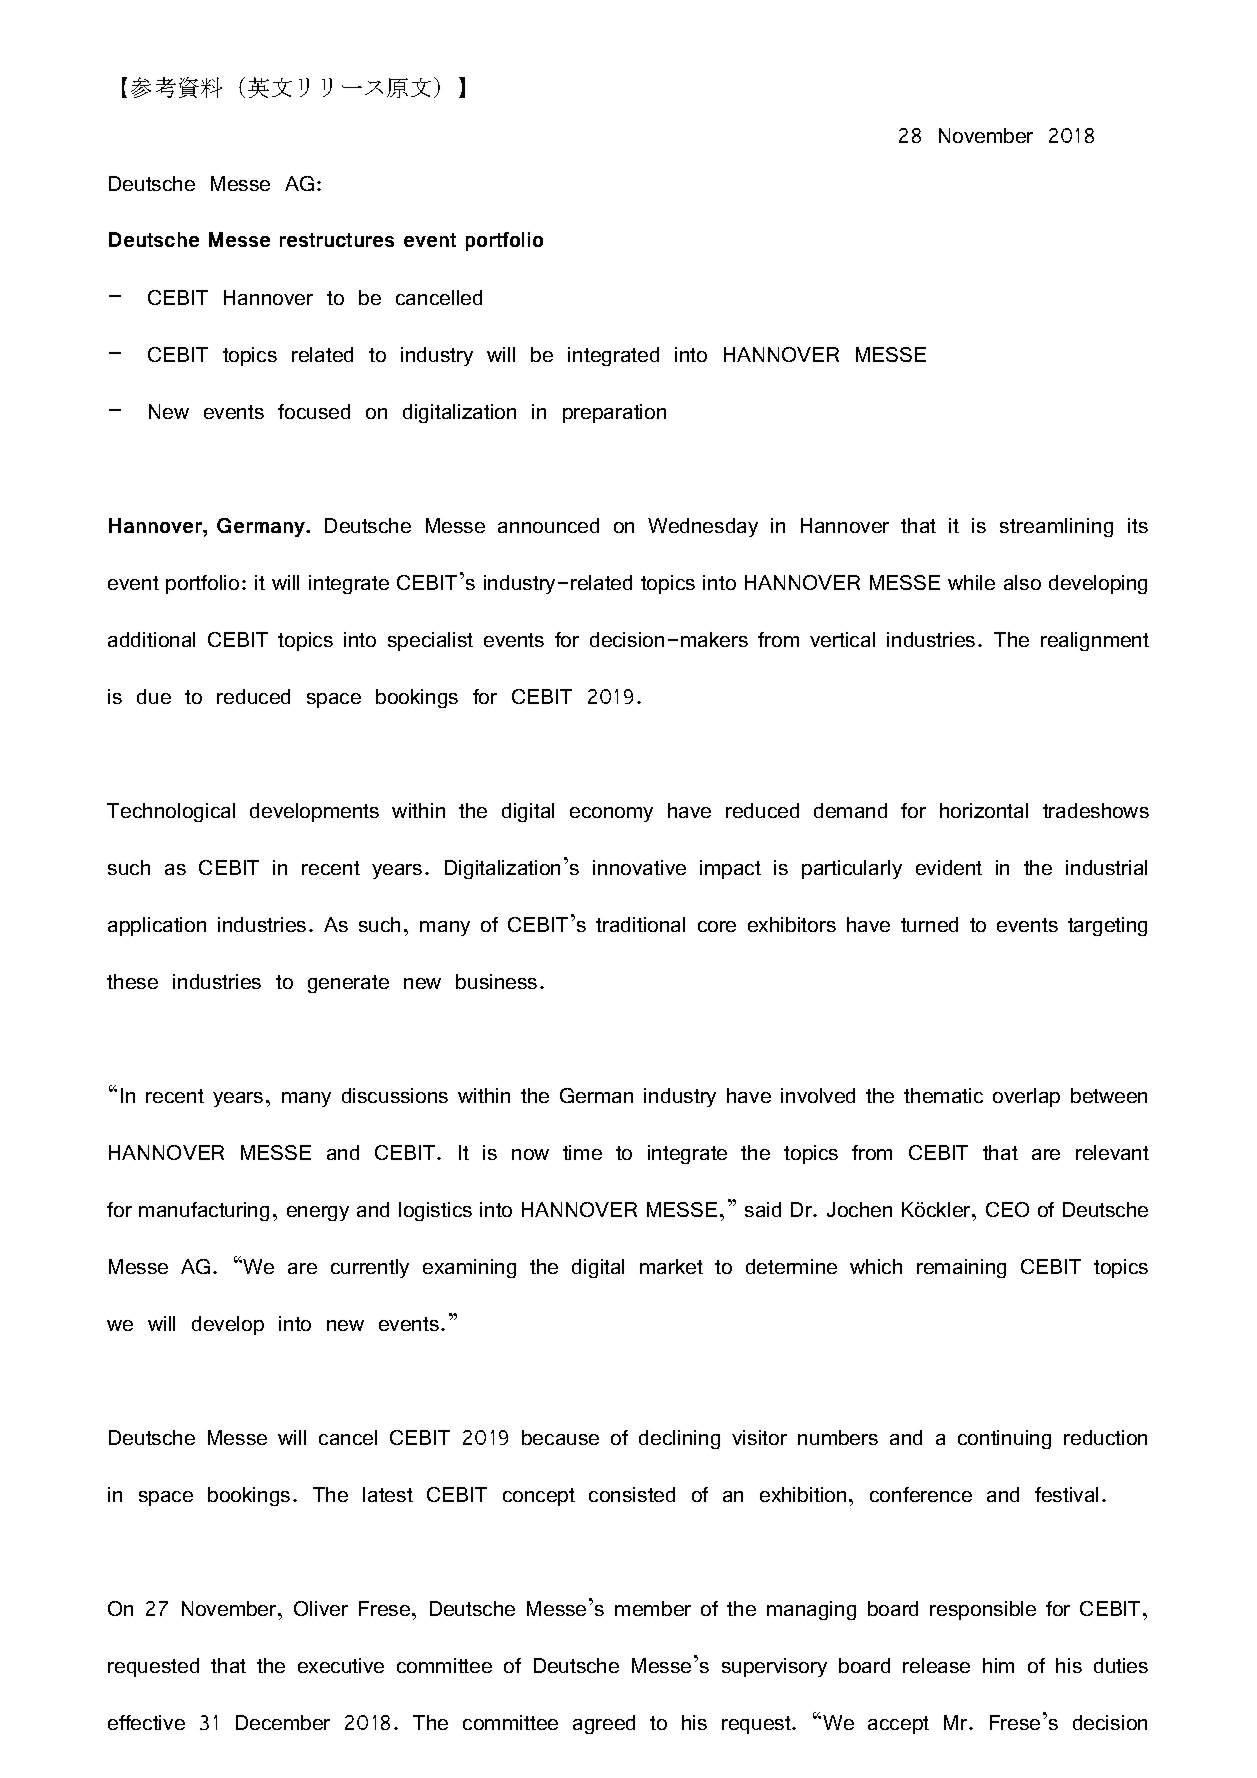 The image size is (1257, 1778). Describe the element at coordinates (171, 812) in the document. I see `Technological` at that location.
